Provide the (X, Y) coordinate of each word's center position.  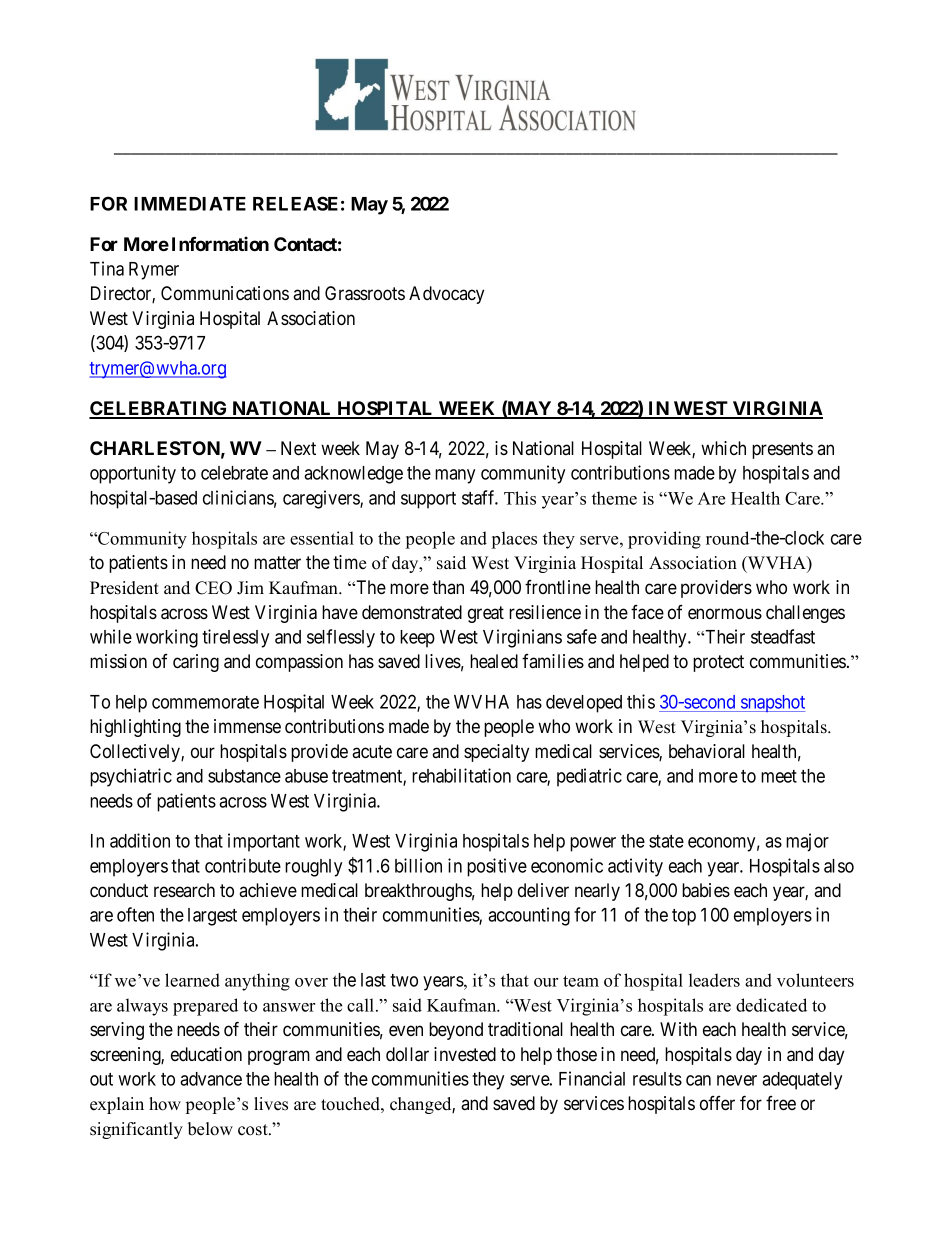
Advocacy (446, 295)
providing (664, 540)
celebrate (234, 473)
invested (465, 1054)
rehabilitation (461, 775)
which (723, 448)
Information (220, 243)
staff (480, 497)
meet (779, 776)
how (165, 1104)
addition (140, 840)
